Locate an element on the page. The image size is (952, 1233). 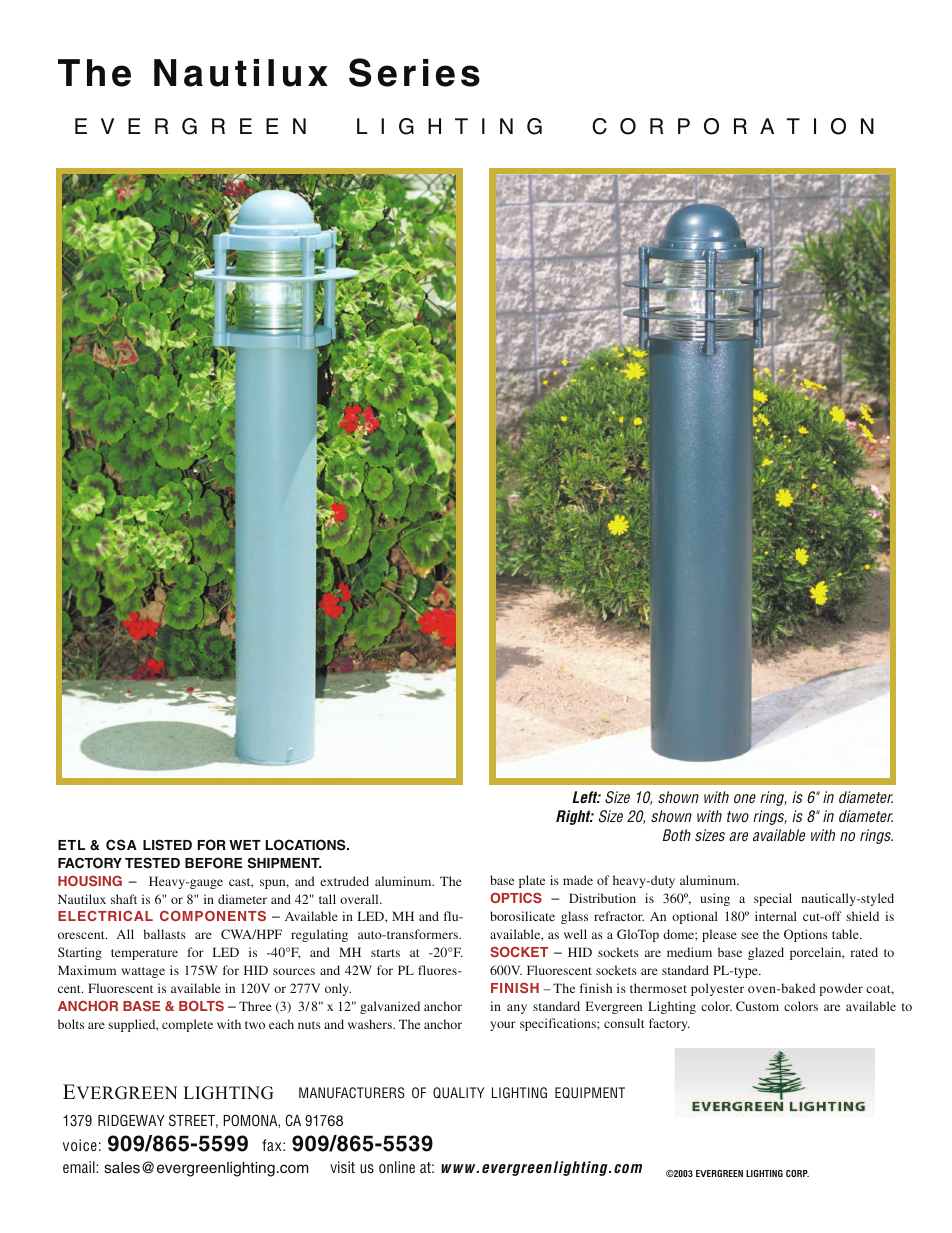
CSA is located at coordinates (121, 845).
